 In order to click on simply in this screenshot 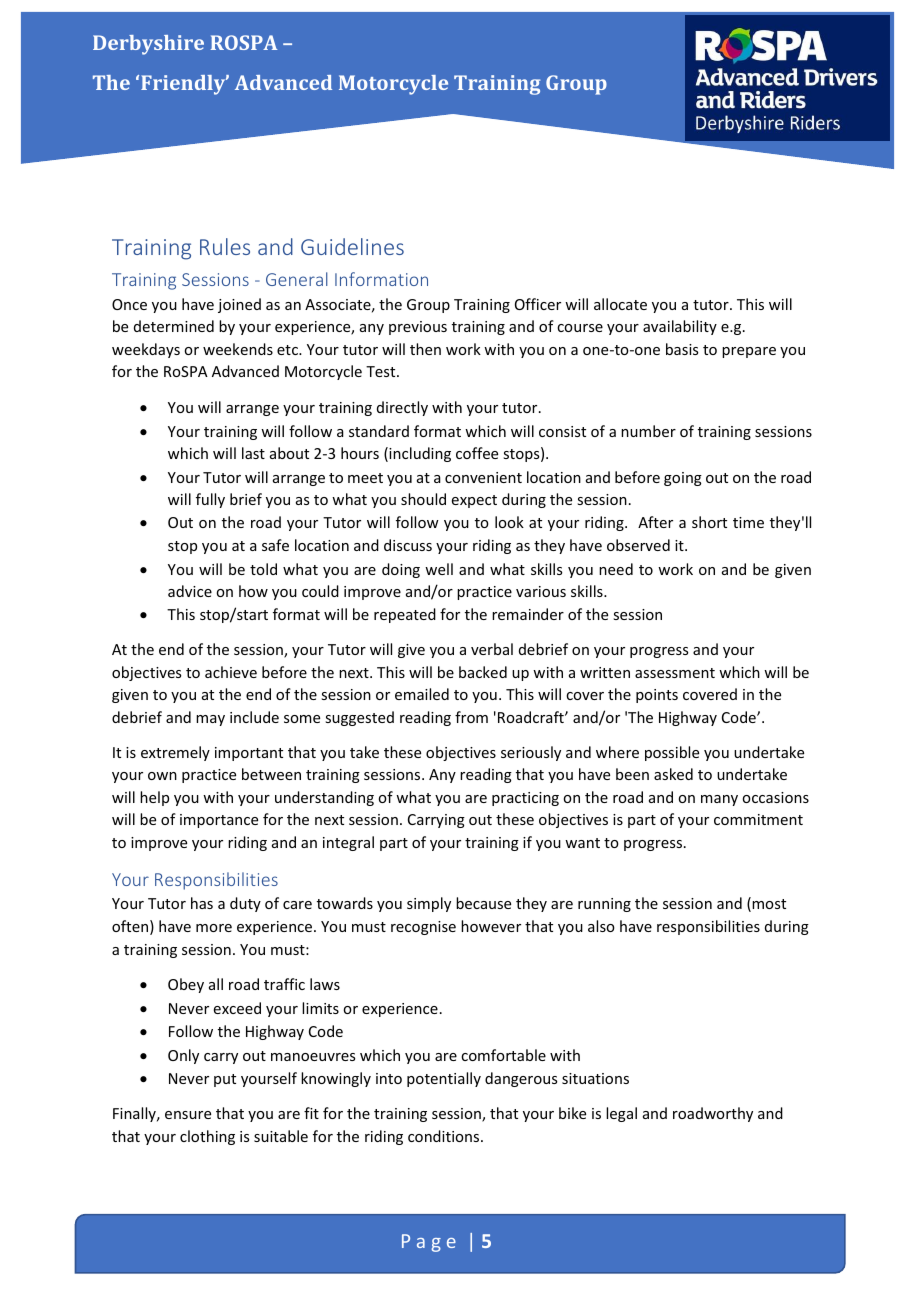, I will do `click(429, 904)`.
